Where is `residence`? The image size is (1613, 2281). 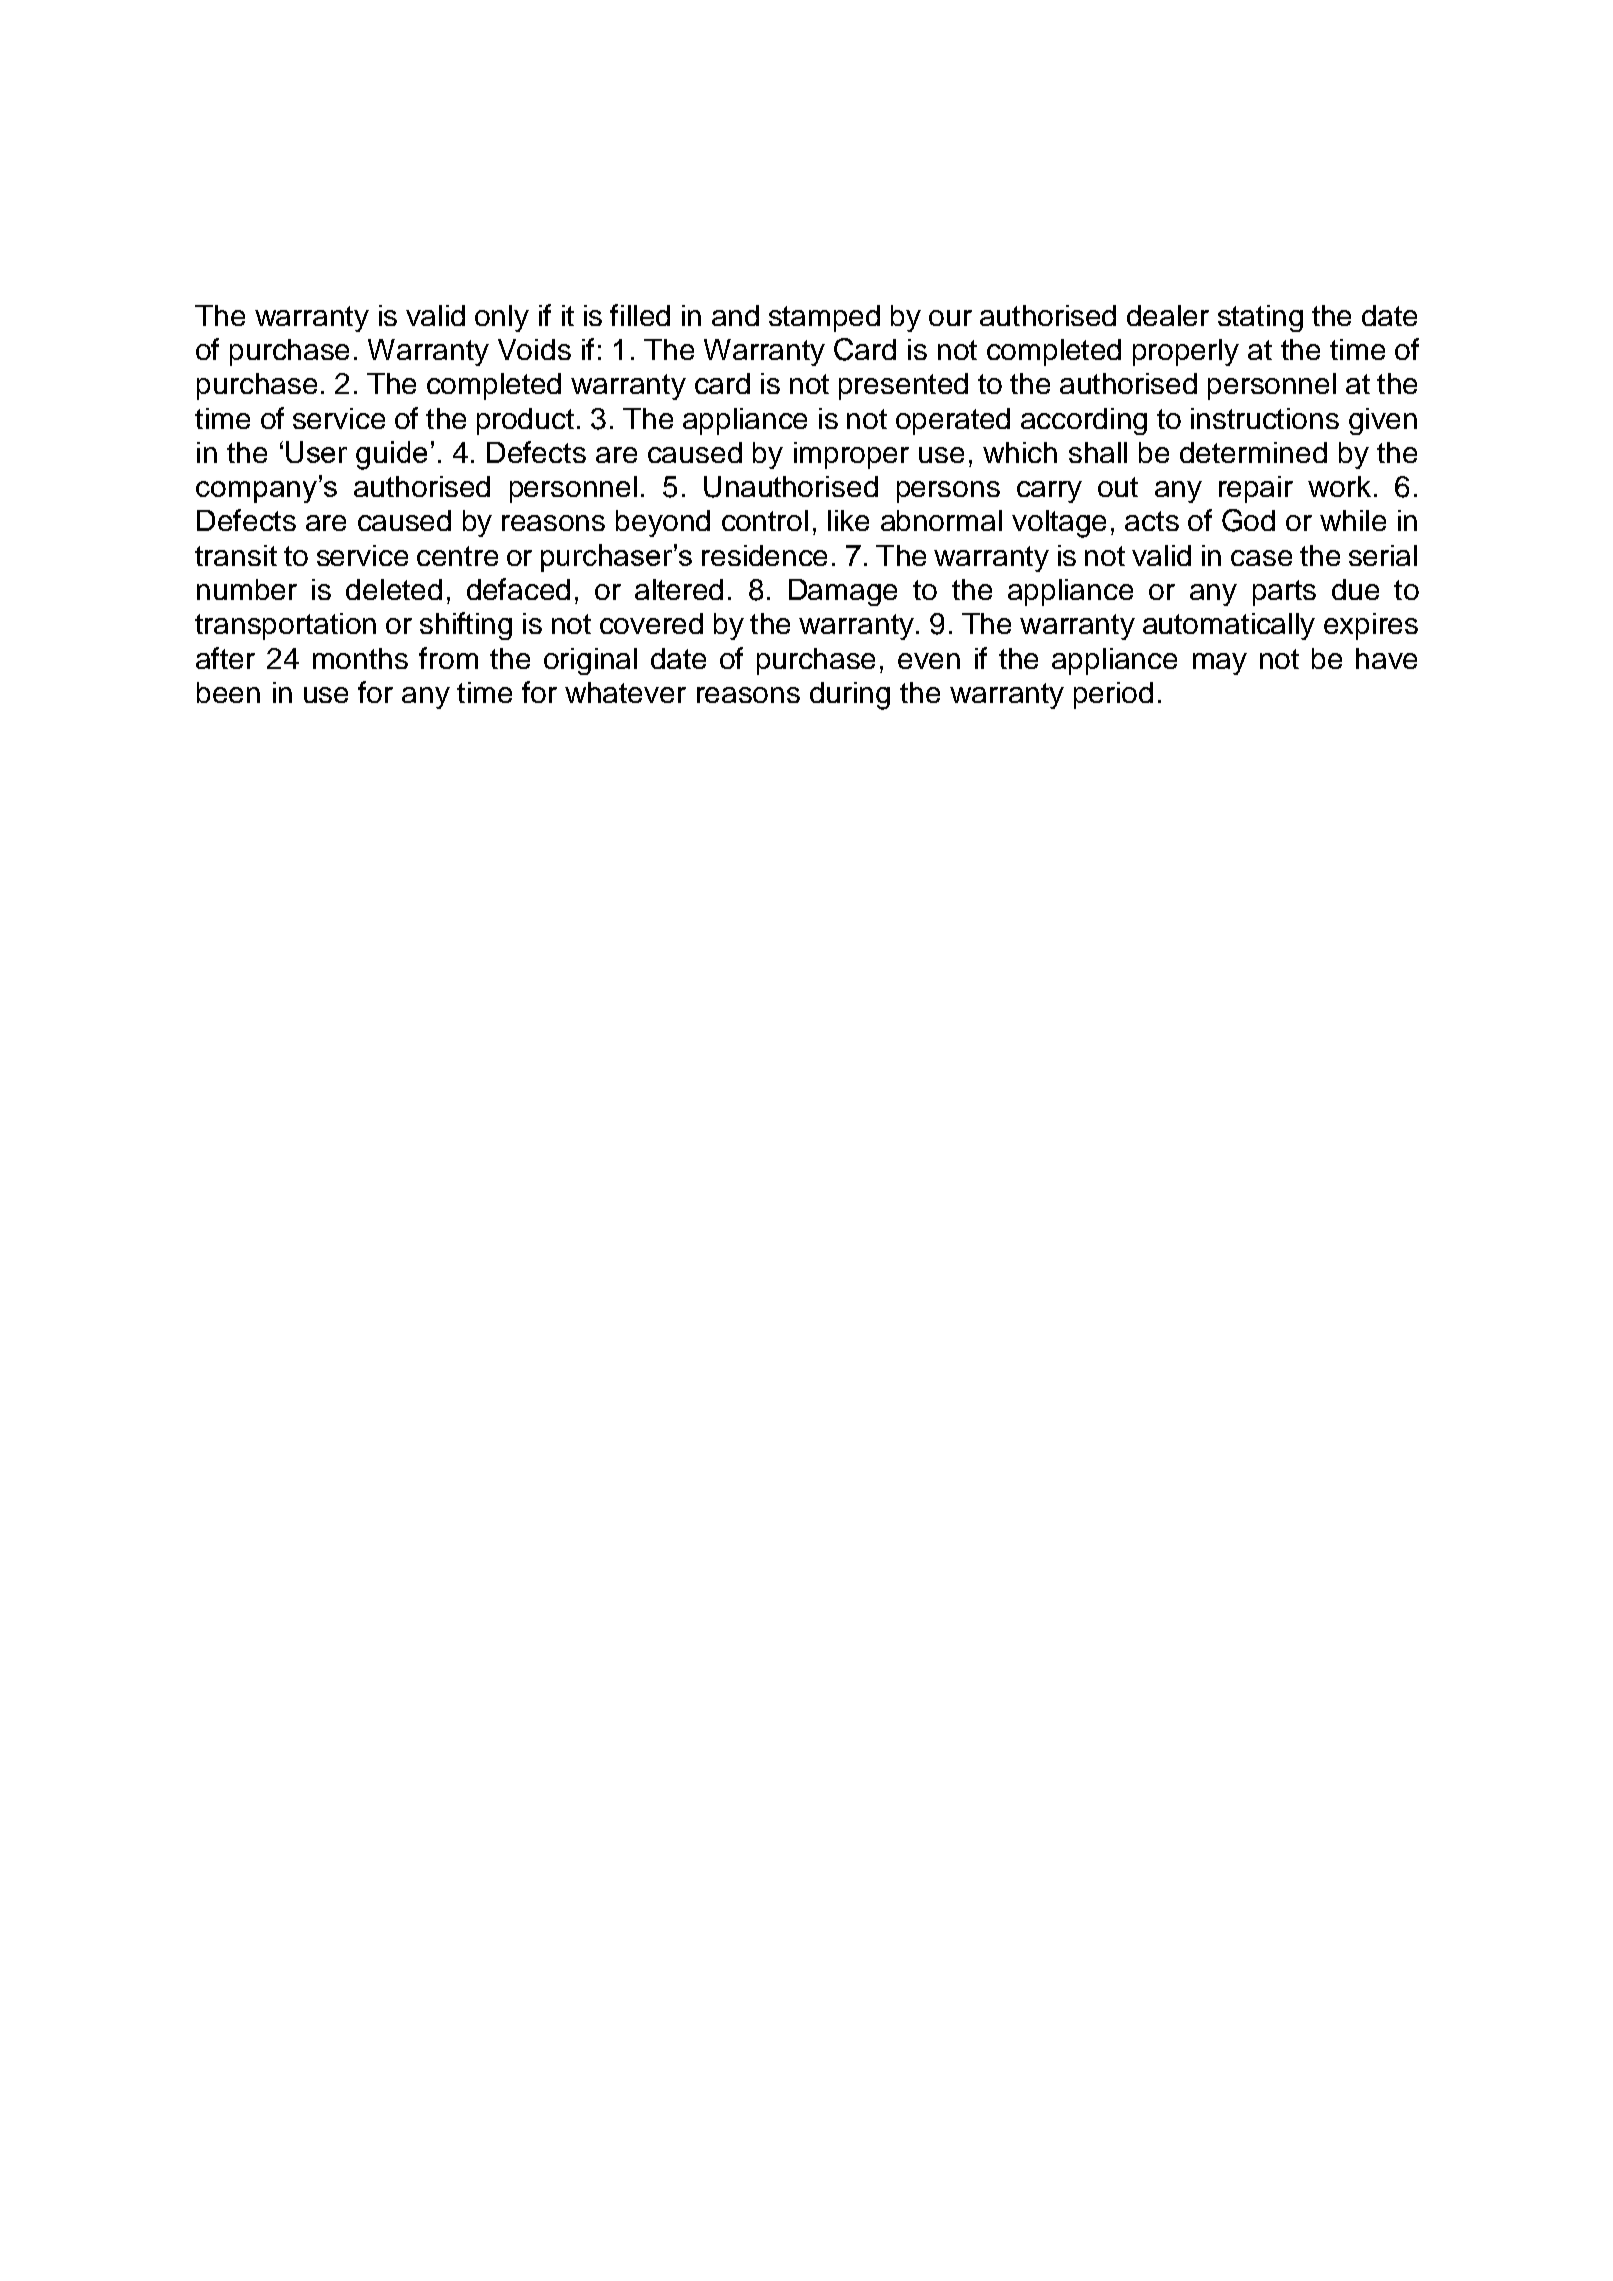 residence is located at coordinates (764, 555).
